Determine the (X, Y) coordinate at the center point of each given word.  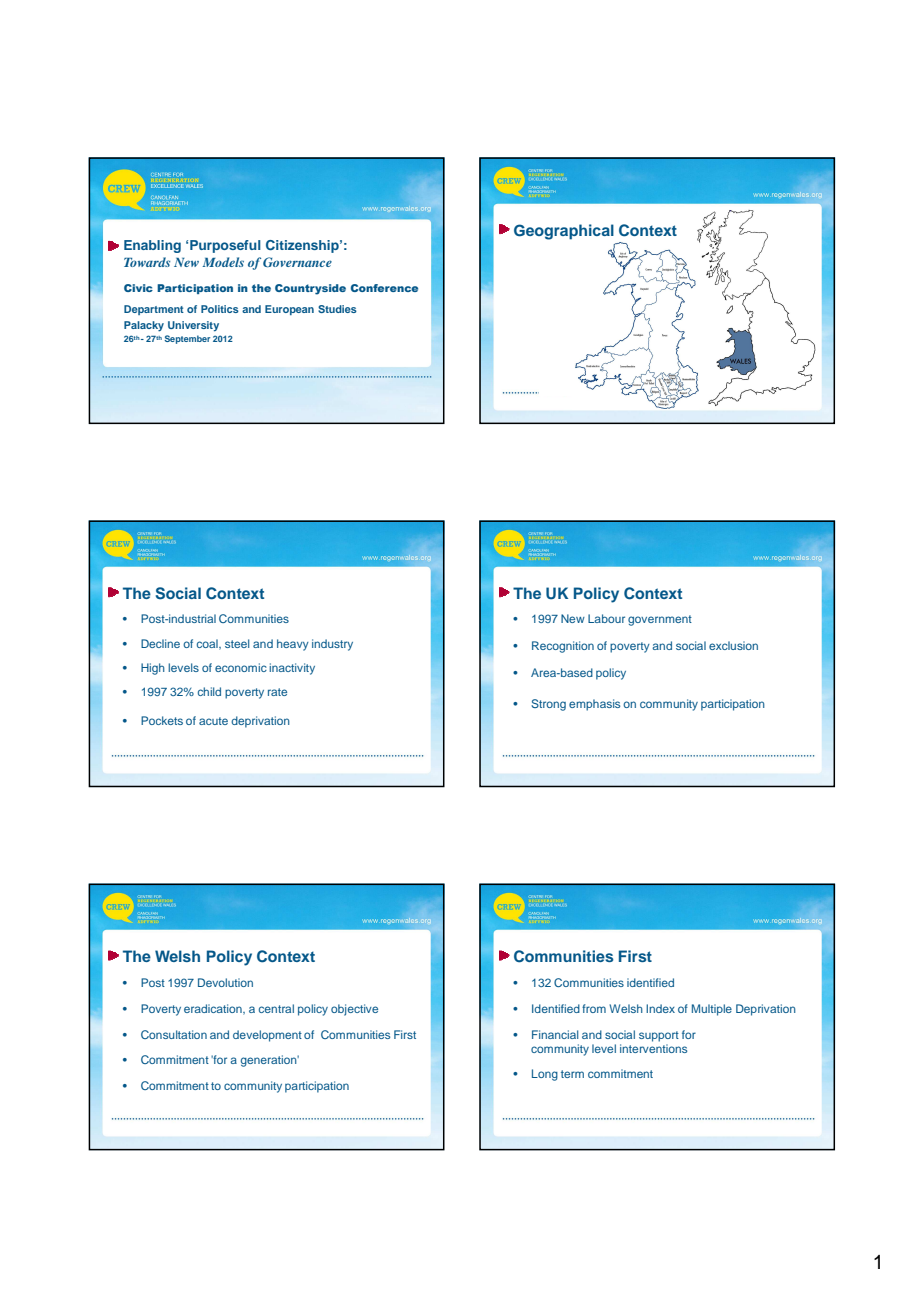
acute (213, 721)
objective (354, 1010)
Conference (384, 288)
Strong (548, 705)
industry (332, 645)
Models (223, 262)
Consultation (174, 1034)
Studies (337, 309)
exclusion (733, 645)
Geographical (564, 232)
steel (237, 643)
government (660, 620)
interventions (653, 1048)
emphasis (594, 705)
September (187, 339)
